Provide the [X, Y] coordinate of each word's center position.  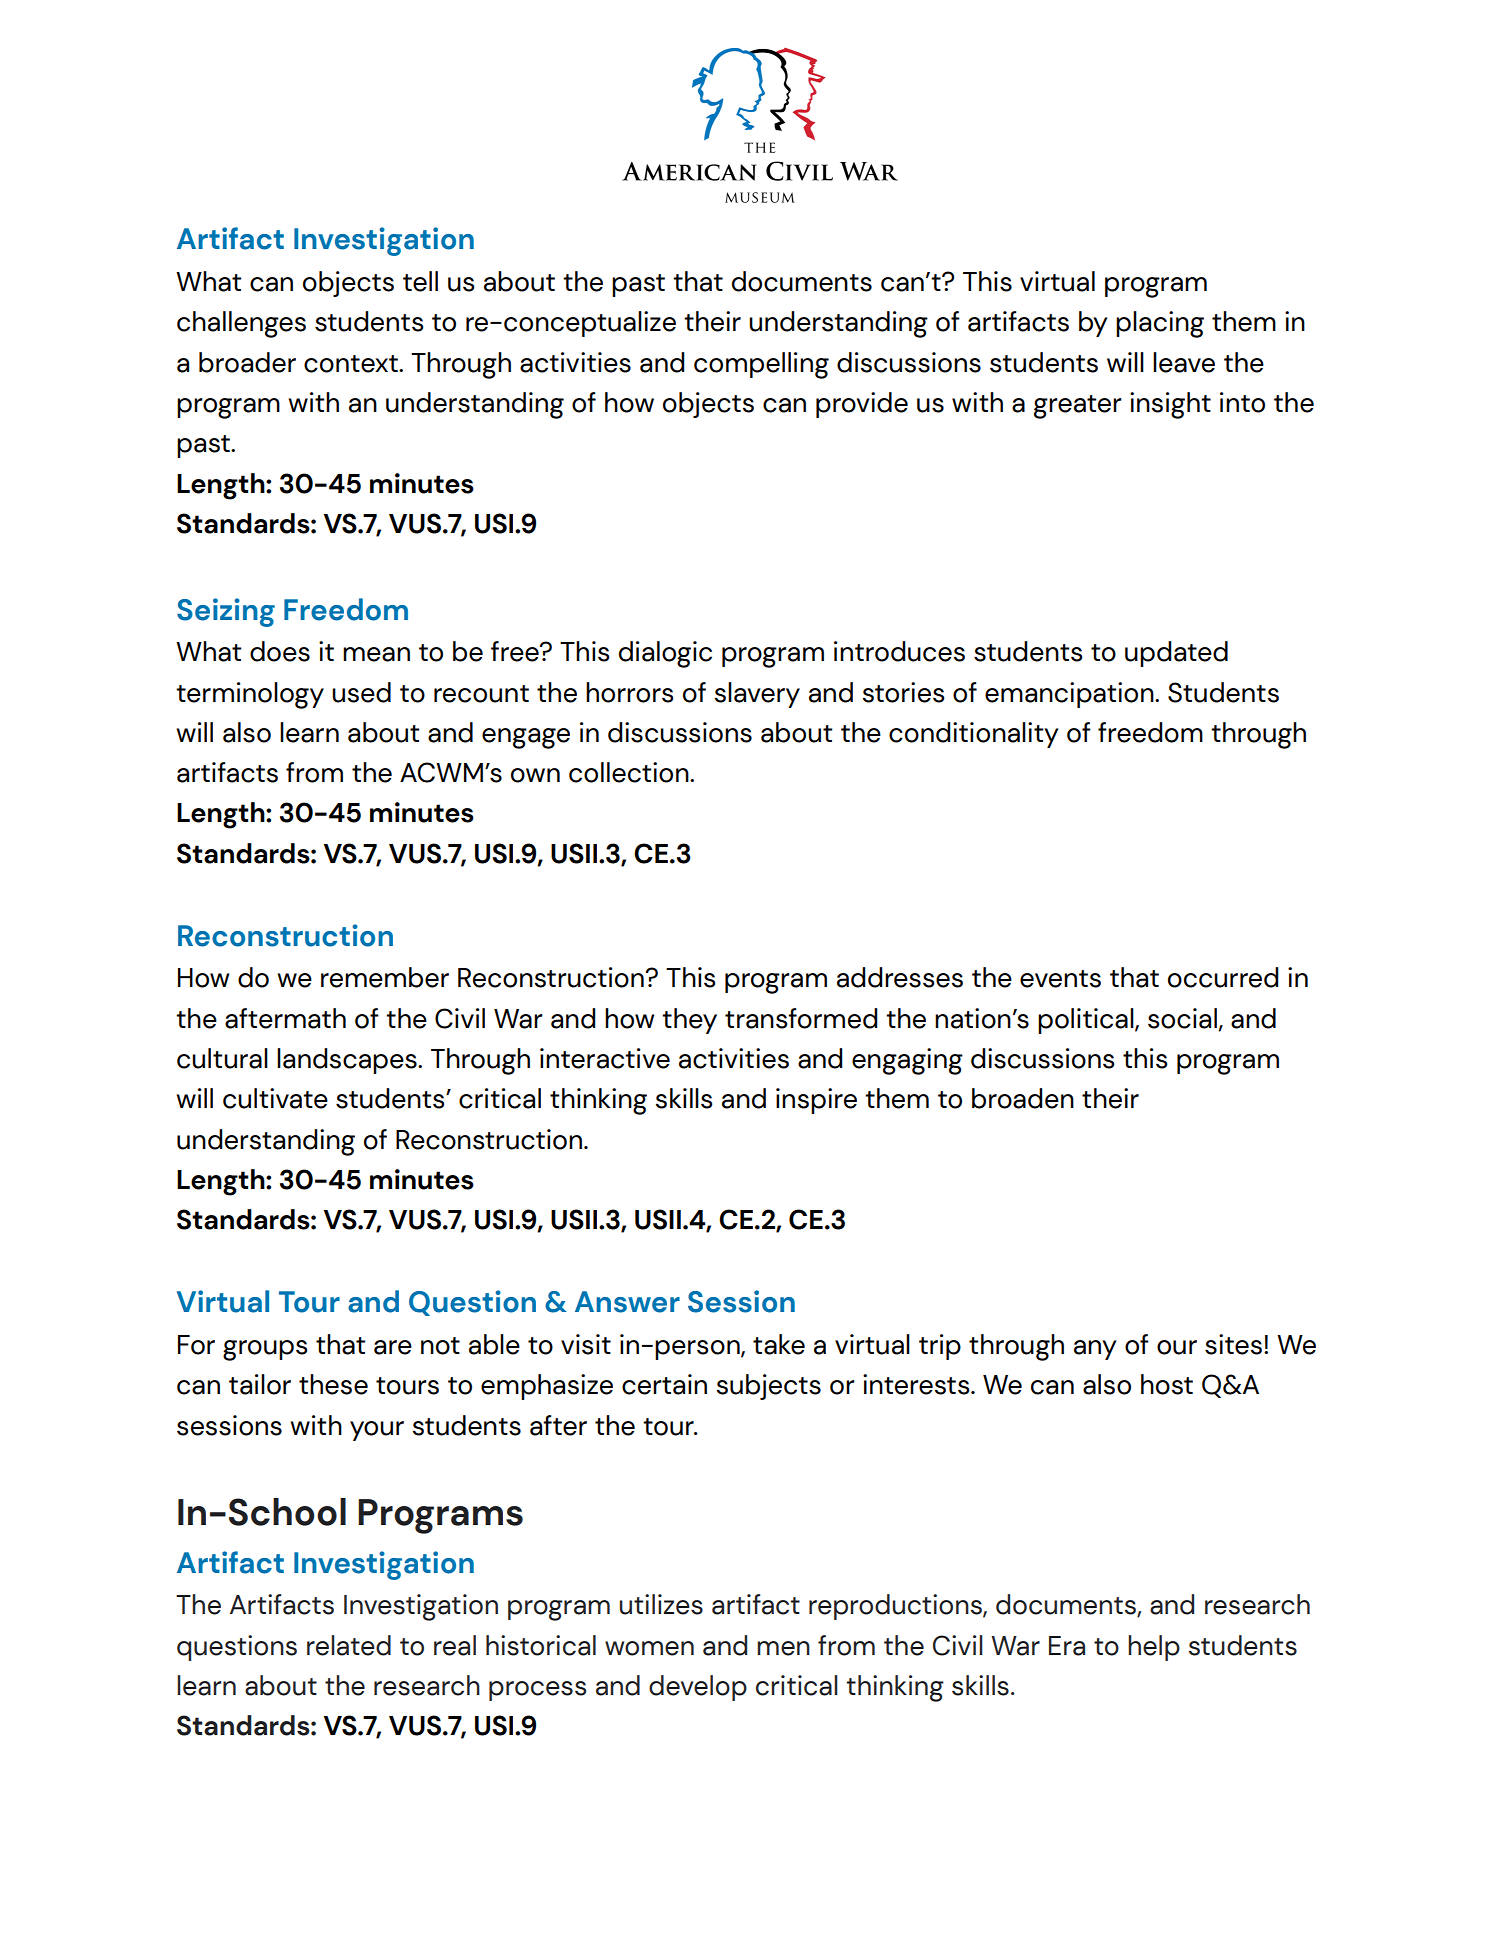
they [689, 1021]
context [352, 364]
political [1087, 1021]
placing [1160, 324]
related [349, 1645]
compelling [761, 365]
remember [385, 977]
